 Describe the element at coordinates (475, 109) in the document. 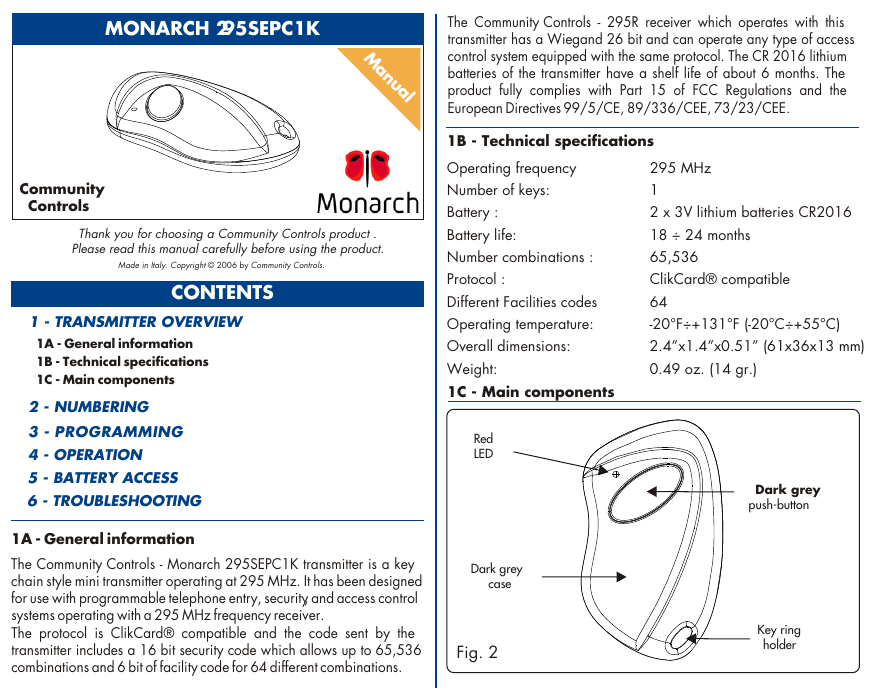

I see `European` at that location.
